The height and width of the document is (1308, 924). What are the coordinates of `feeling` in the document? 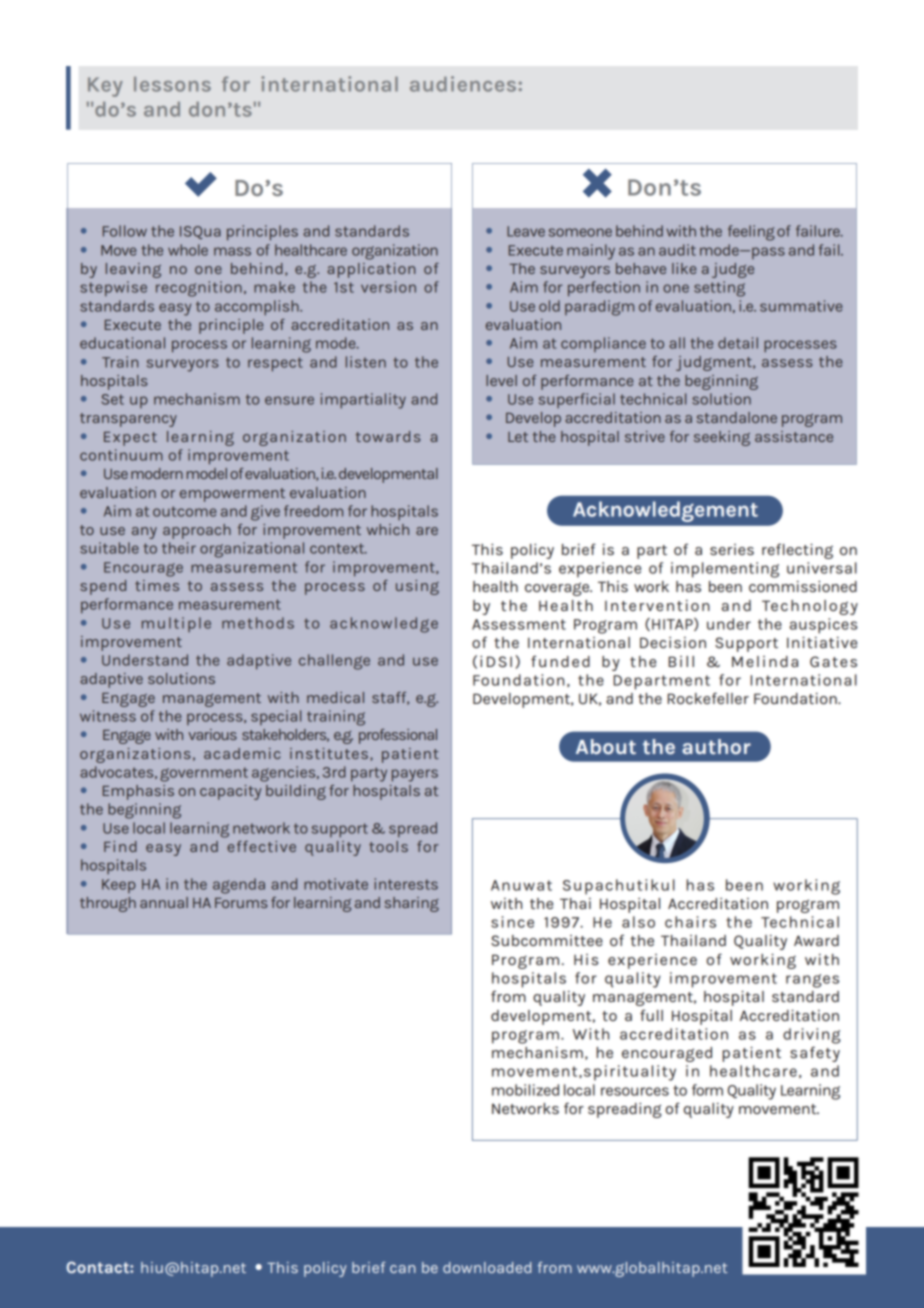 It's located at (751, 233).
